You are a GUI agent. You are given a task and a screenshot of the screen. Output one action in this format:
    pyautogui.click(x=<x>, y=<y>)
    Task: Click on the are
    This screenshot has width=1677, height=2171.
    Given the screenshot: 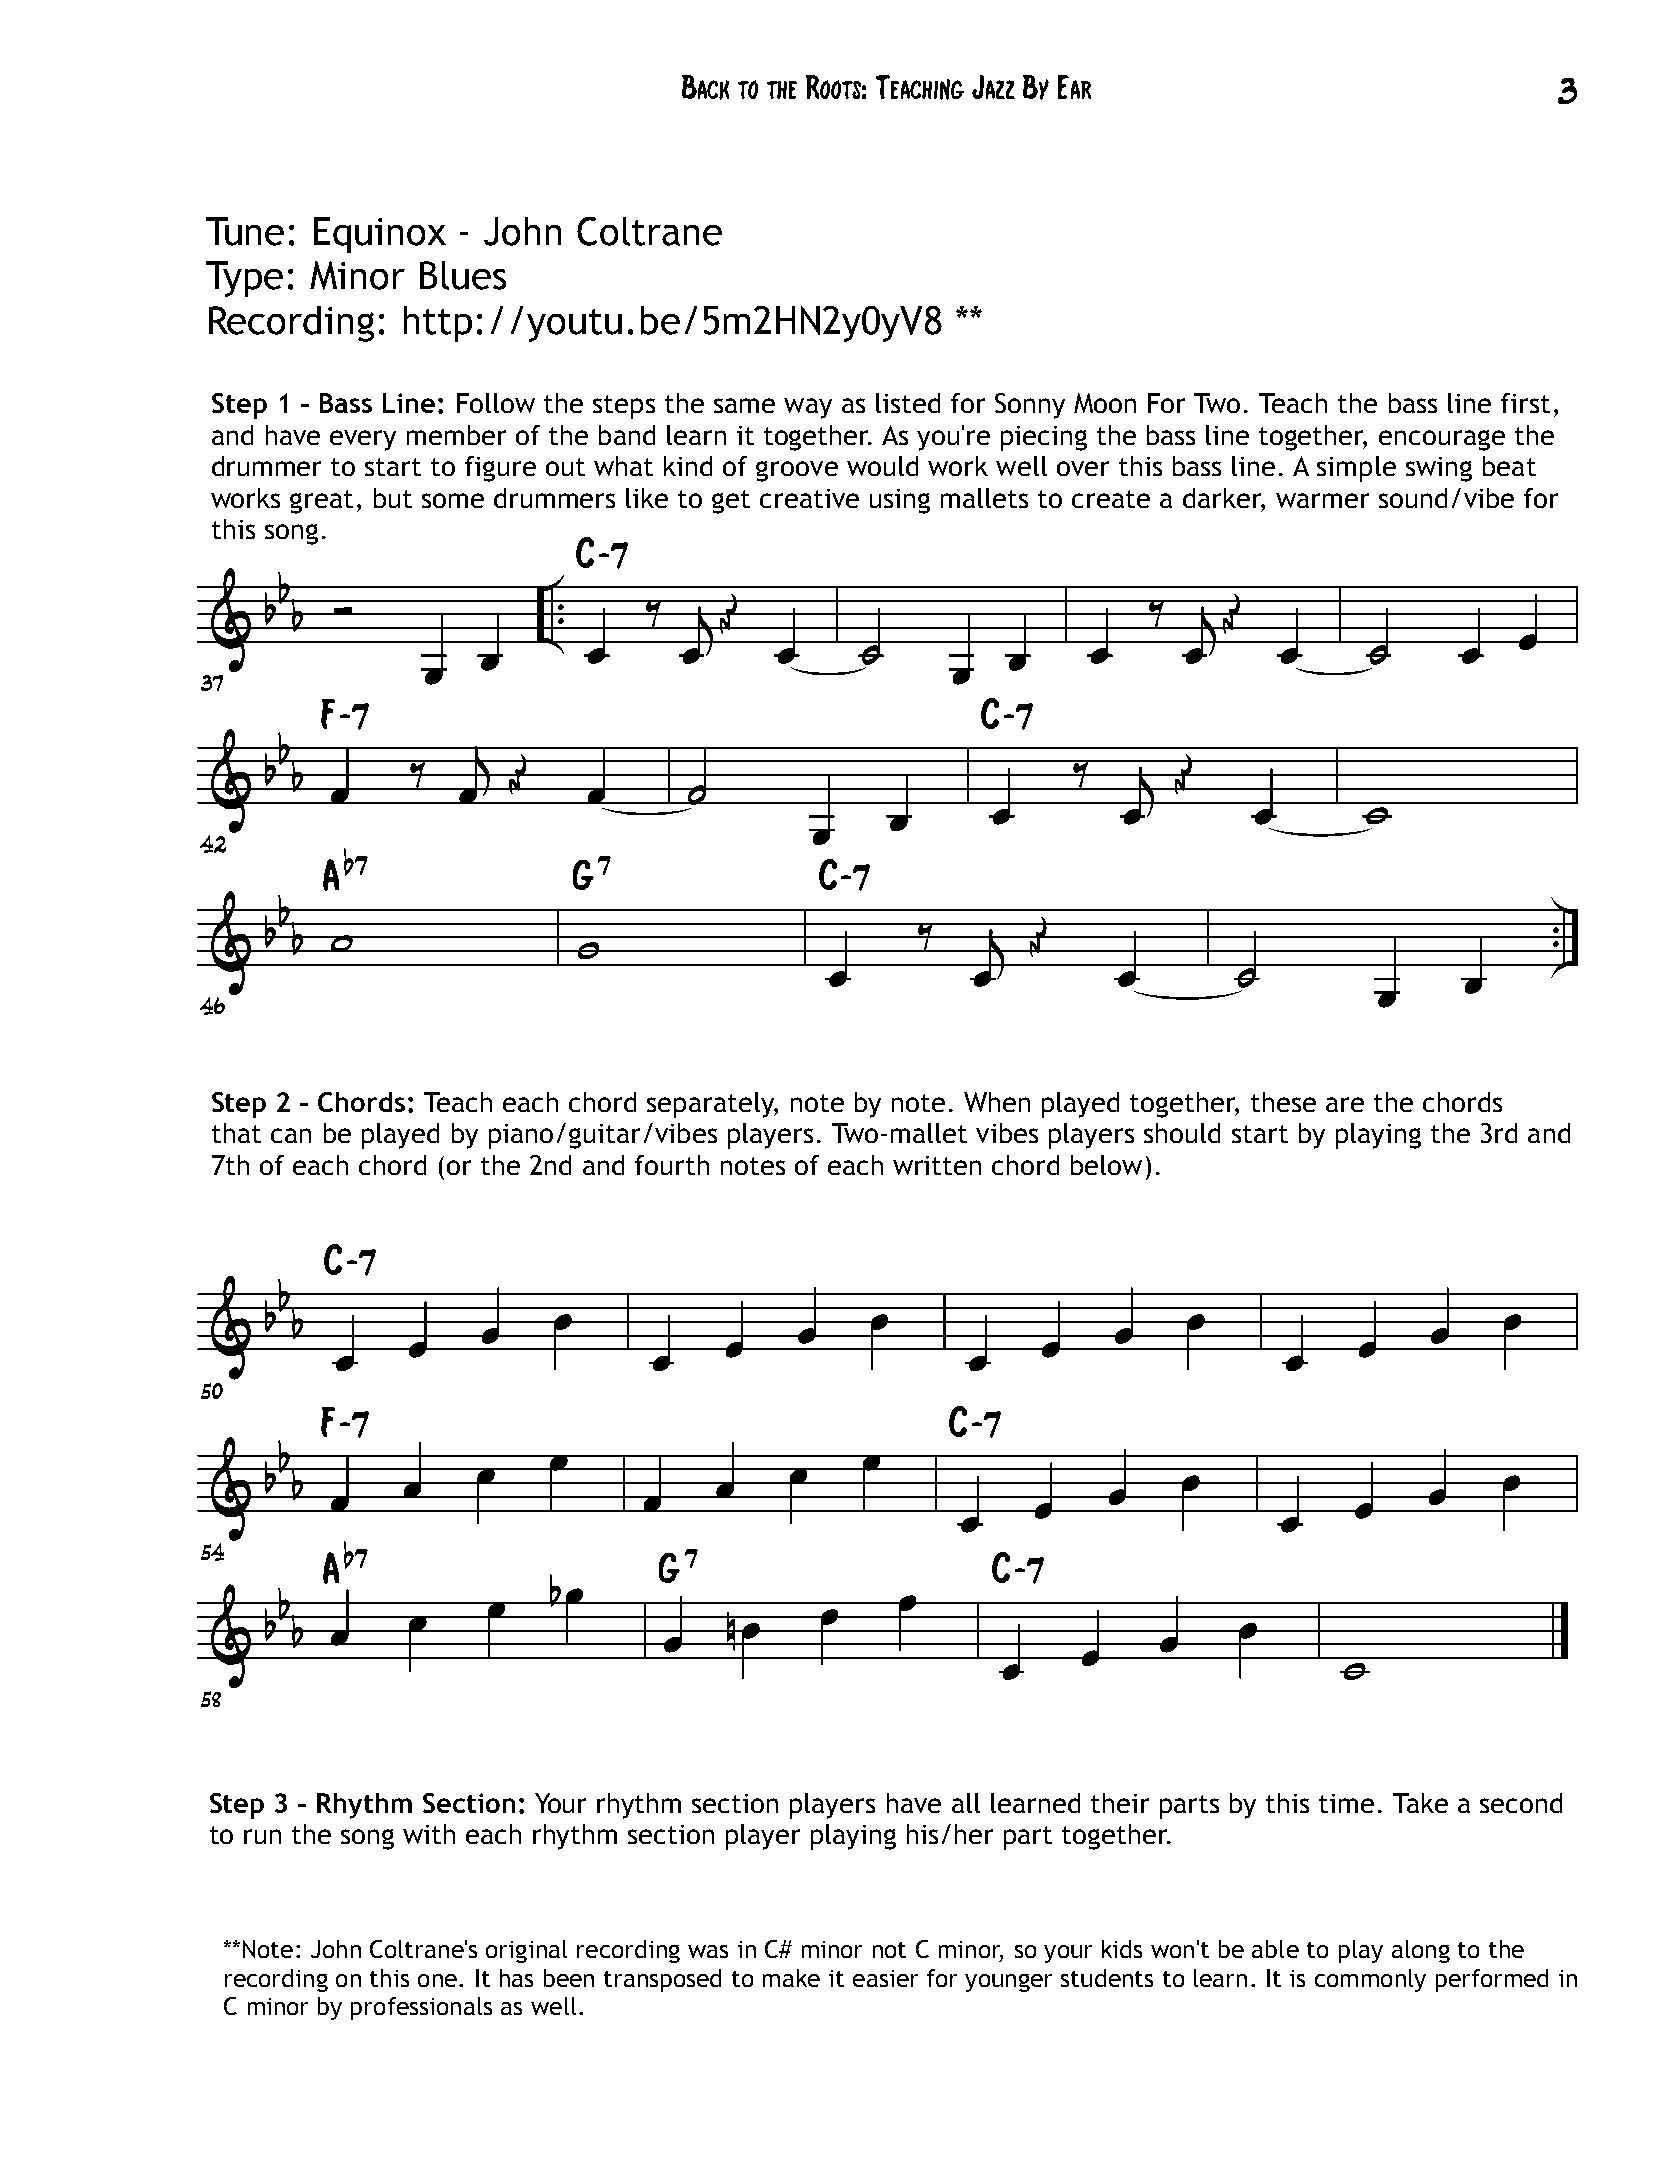 What is the action you would take?
    pyautogui.click(x=1345, y=1104)
